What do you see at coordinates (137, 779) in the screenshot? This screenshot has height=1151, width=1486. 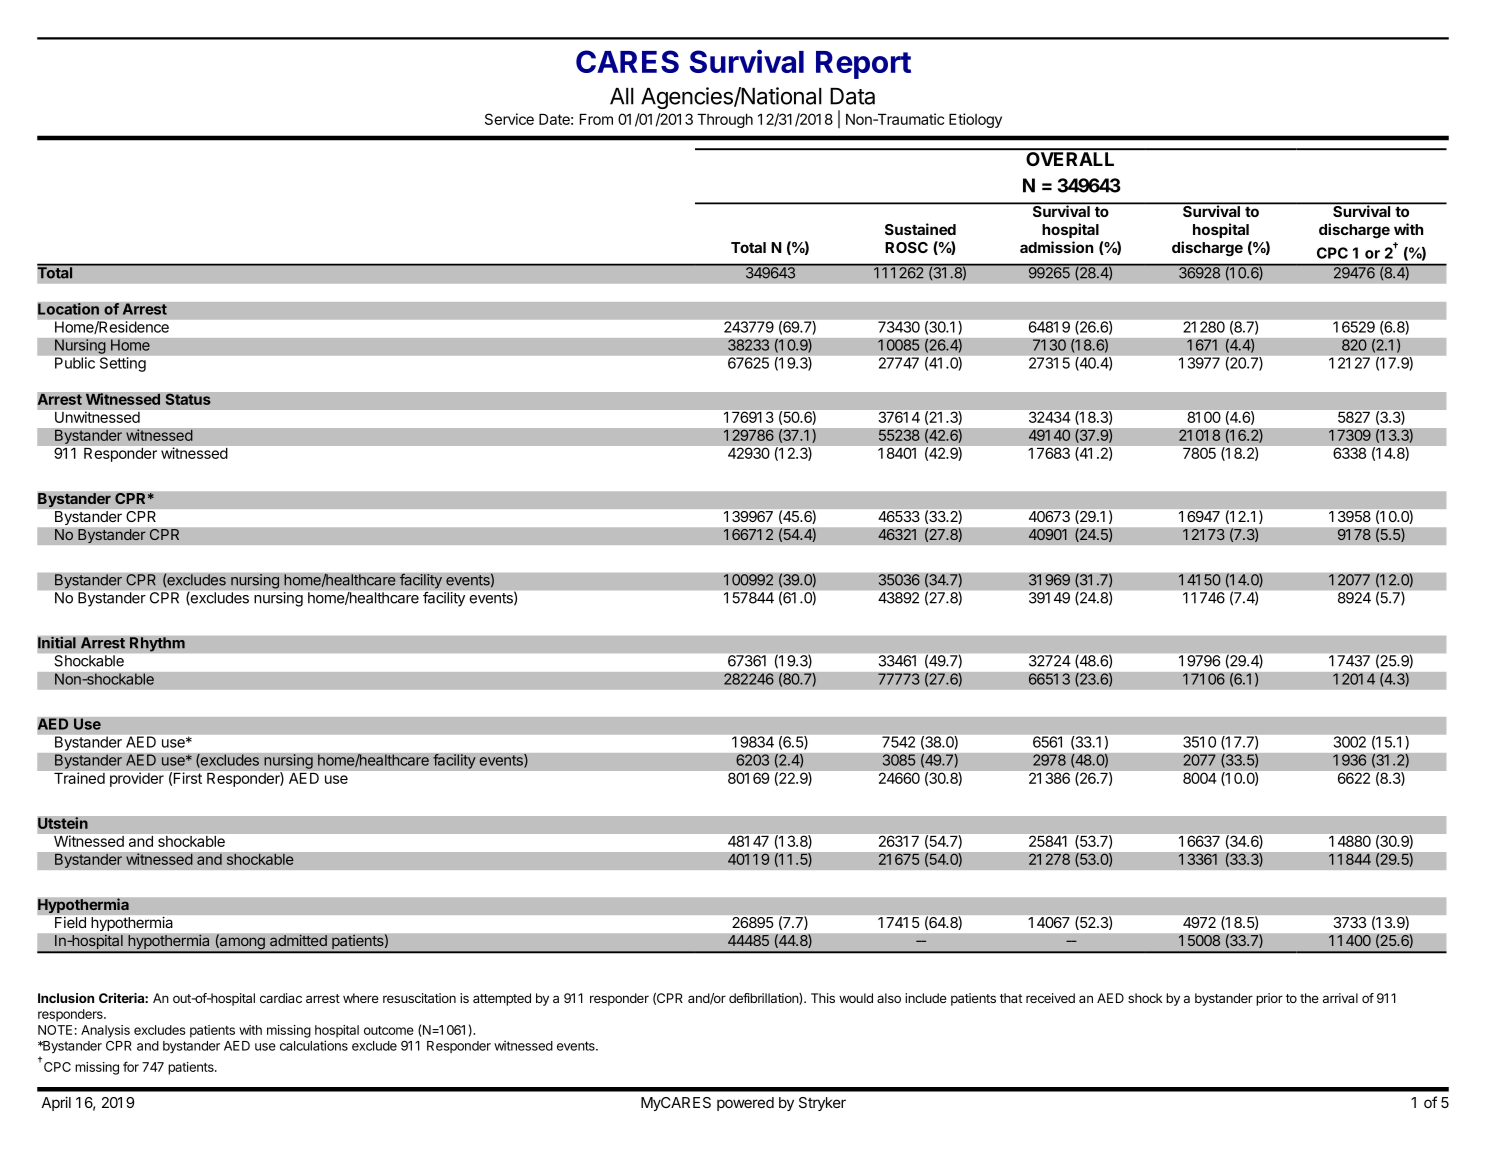 I see `provider` at bounding box center [137, 779].
